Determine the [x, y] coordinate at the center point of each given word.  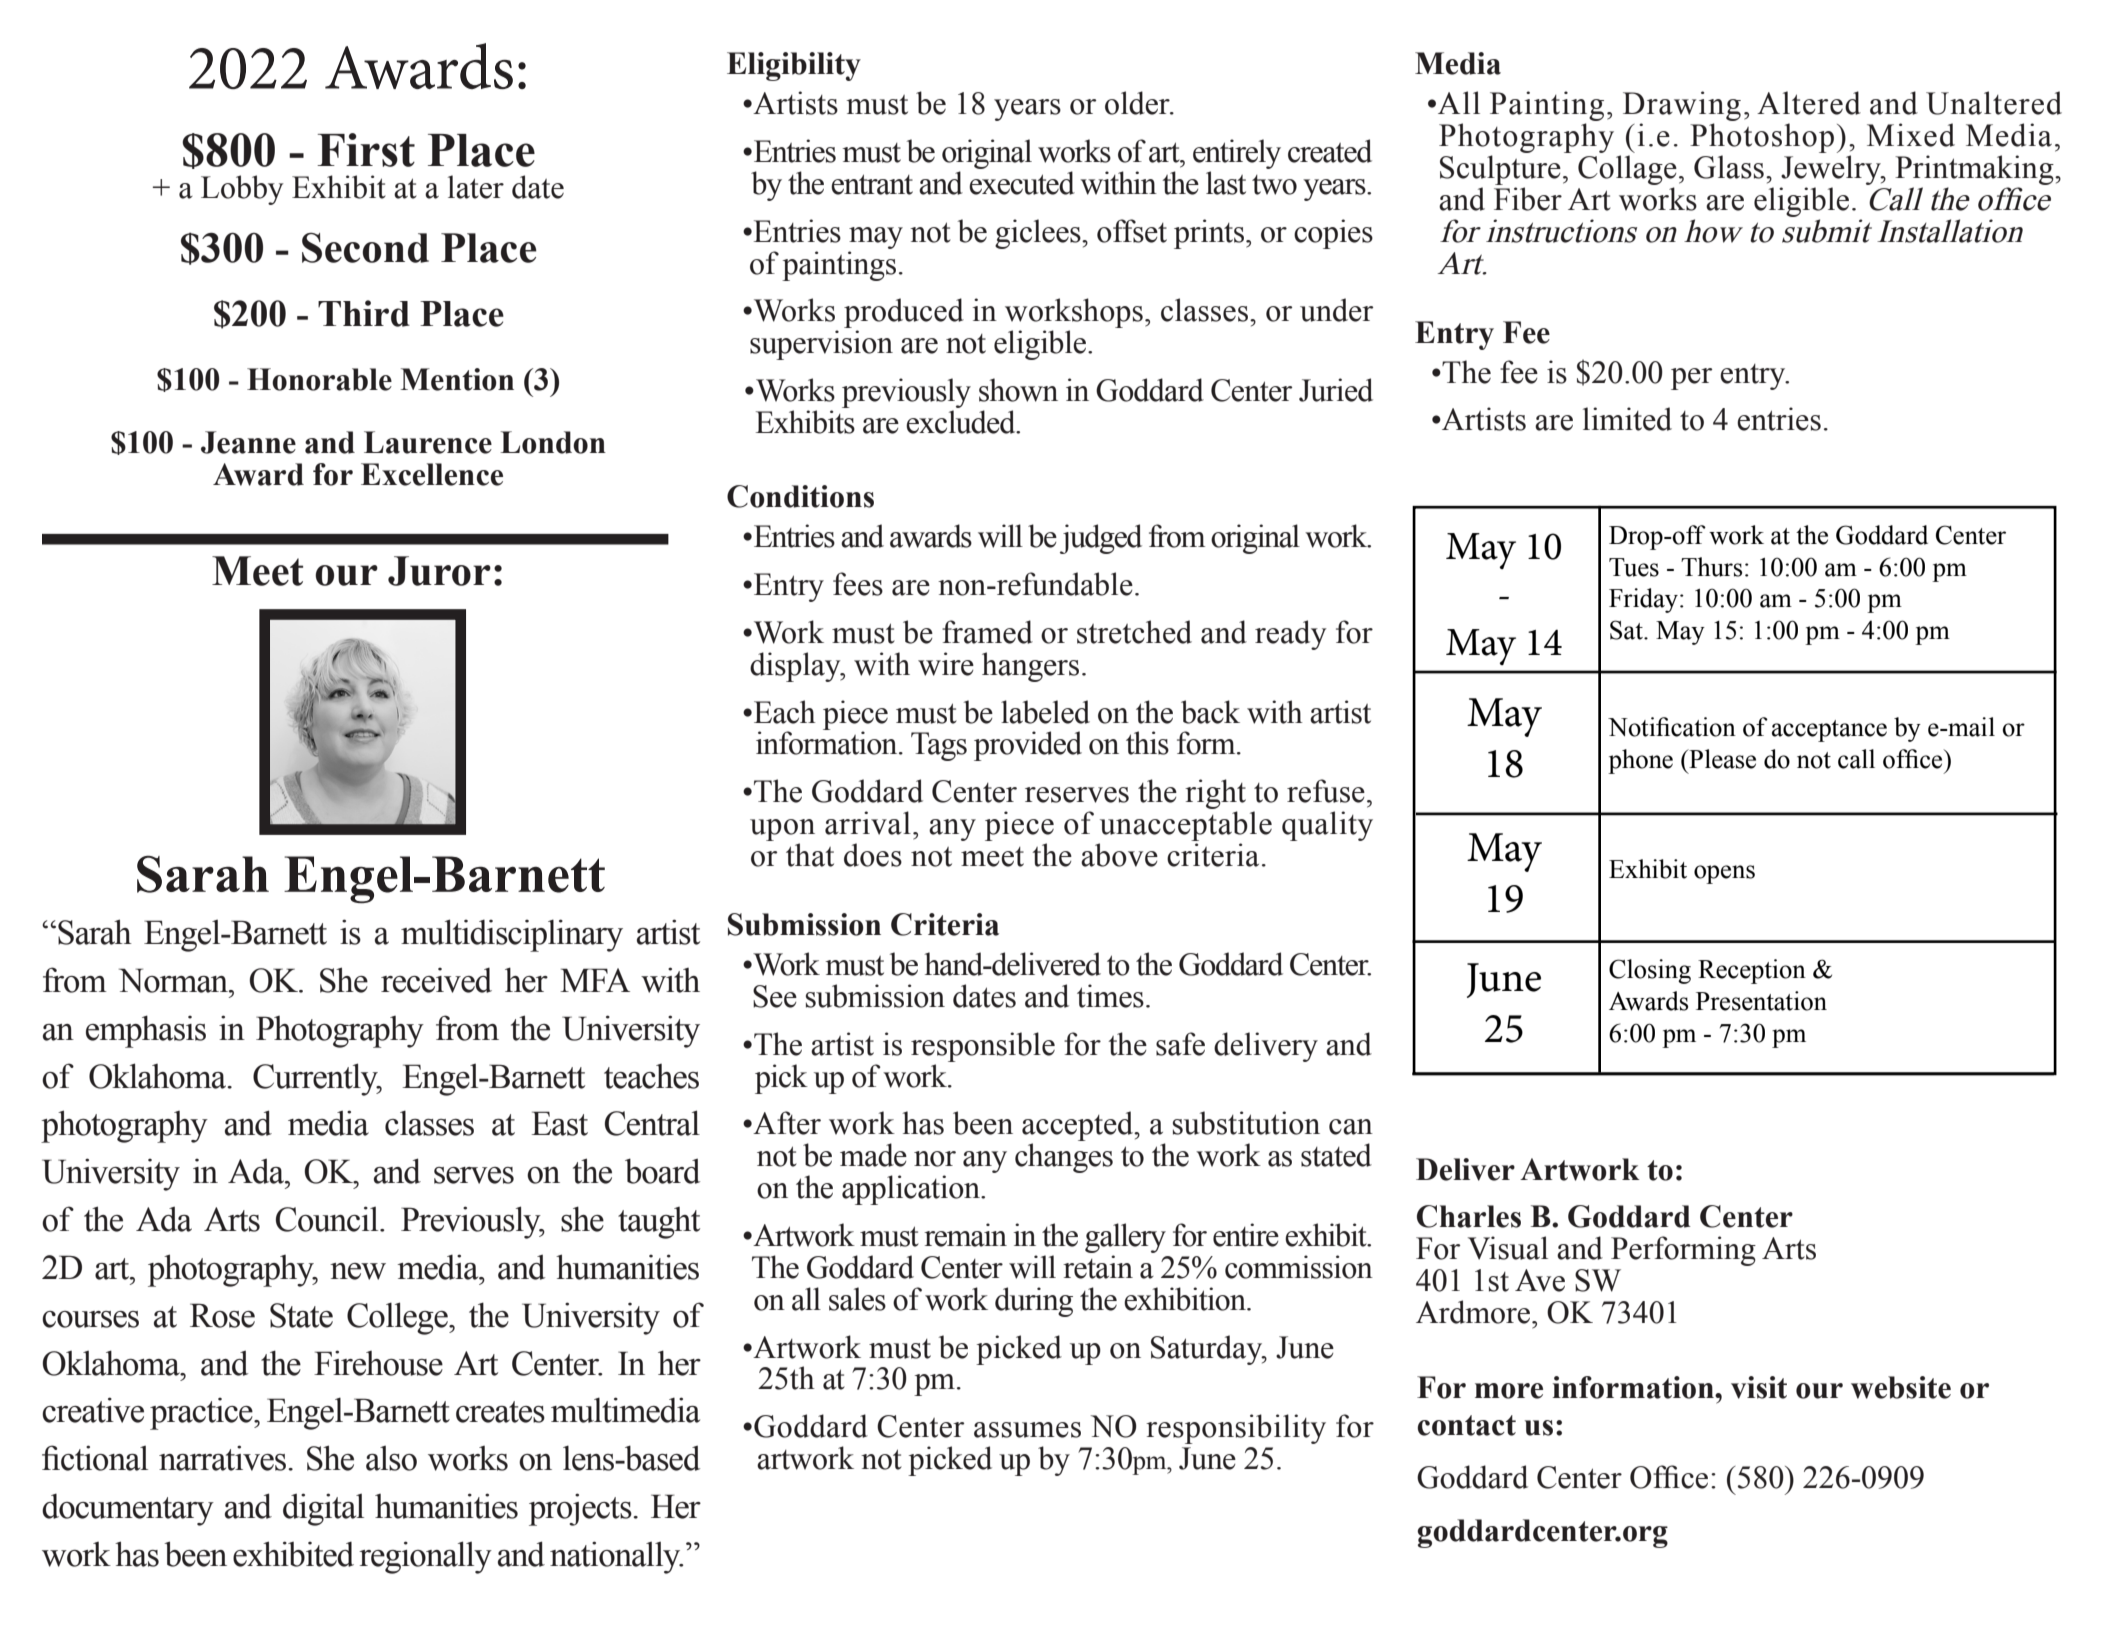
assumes [1027, 1430]
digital [323, 1509]
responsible [983, 1047]
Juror [439, 571]
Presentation [1761, 1001]
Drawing [1682, 106]
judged [1101, 539]
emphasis [146, 1031]
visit [1759, 1387]
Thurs [1711, 567]
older [1138, 103]
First [366, 150]
